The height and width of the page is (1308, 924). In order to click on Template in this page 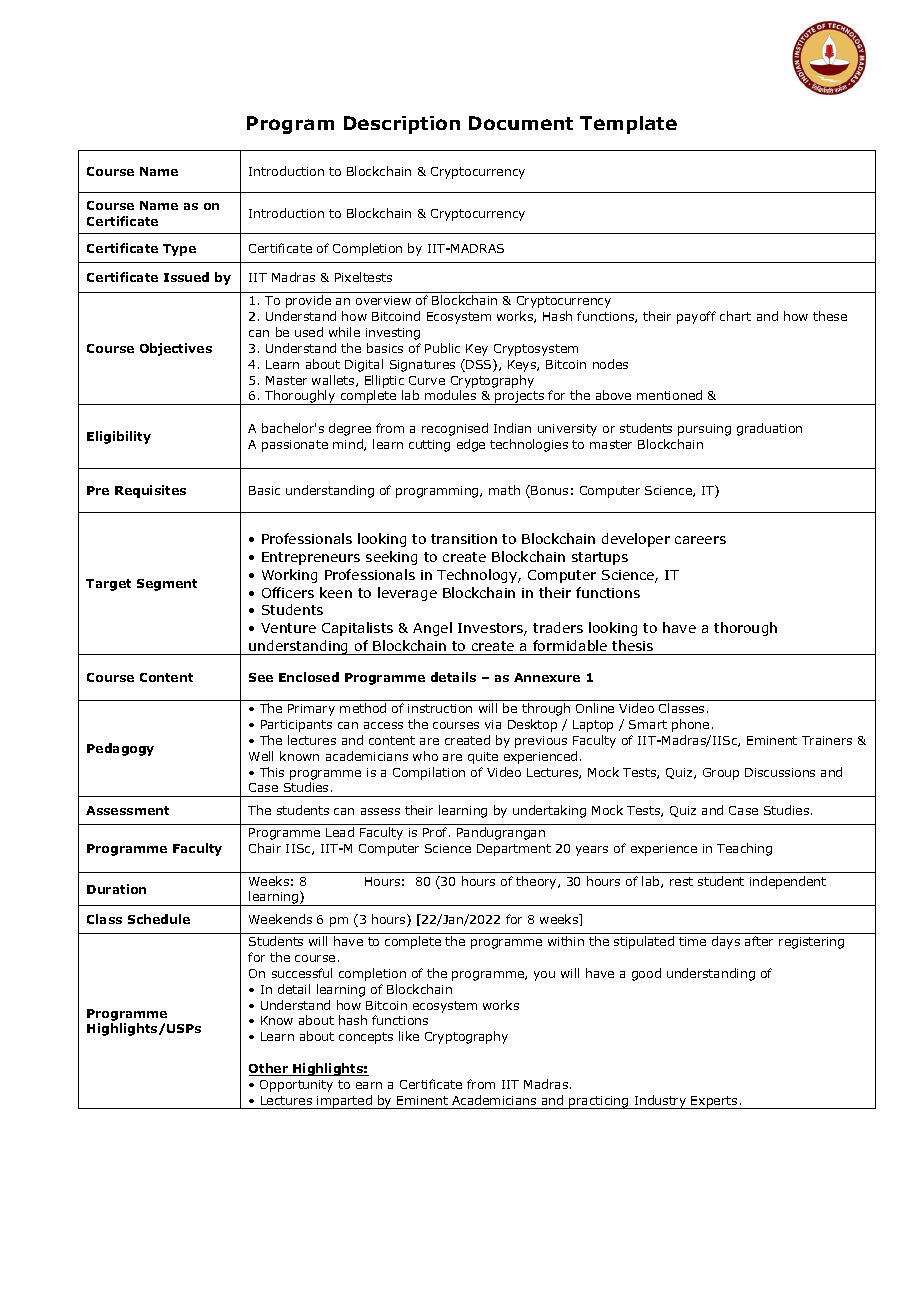, I will do `click(628, 125)`.
